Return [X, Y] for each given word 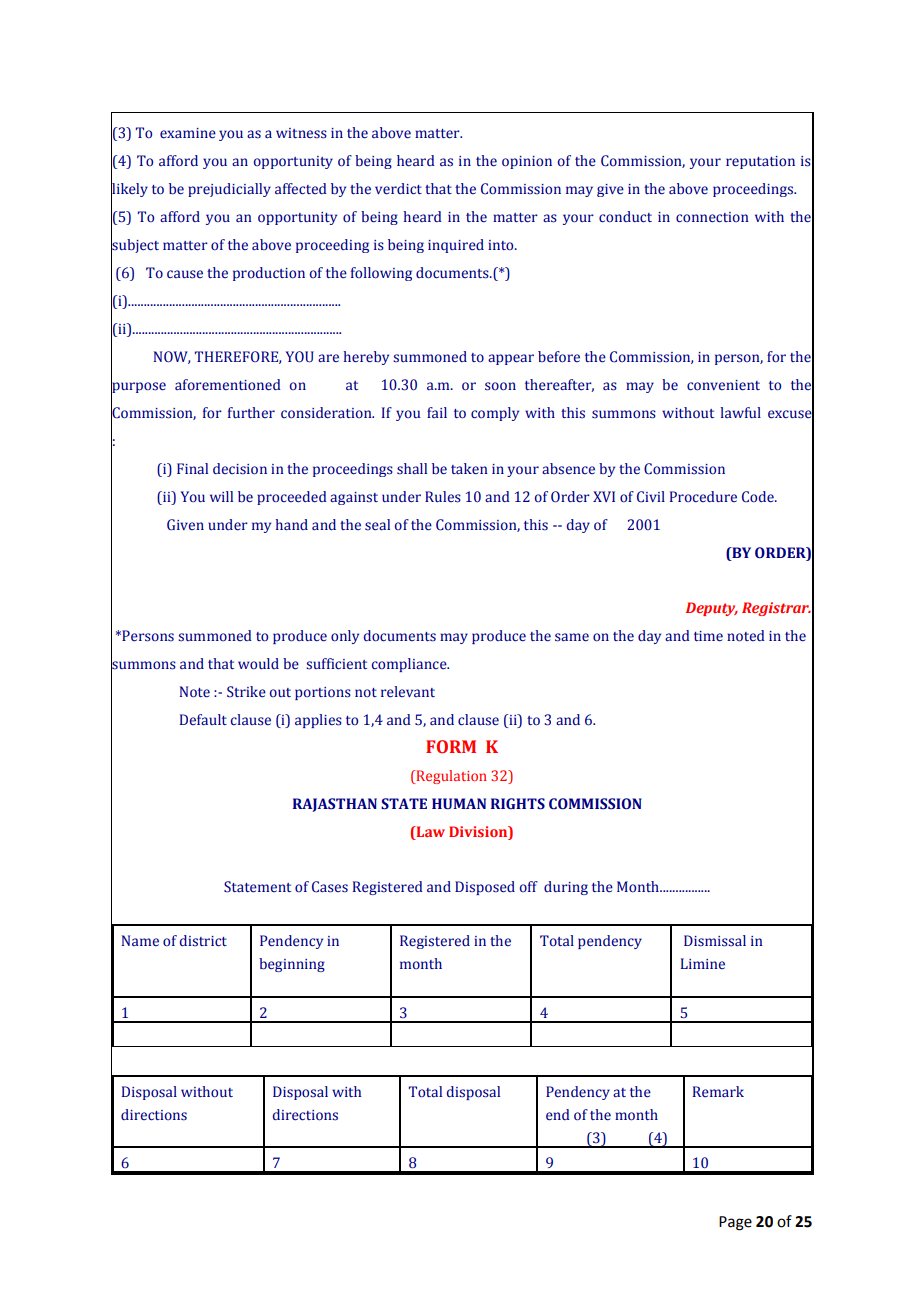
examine [188, 133]
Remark [718, 1092]
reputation [760, 162]
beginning [292, 965]
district [203, 941]
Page [735, 1223]
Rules [443, 497]
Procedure [703, 496]
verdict [398, 189]
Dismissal [715, 941]
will [221, 496]
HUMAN [459, 804]
